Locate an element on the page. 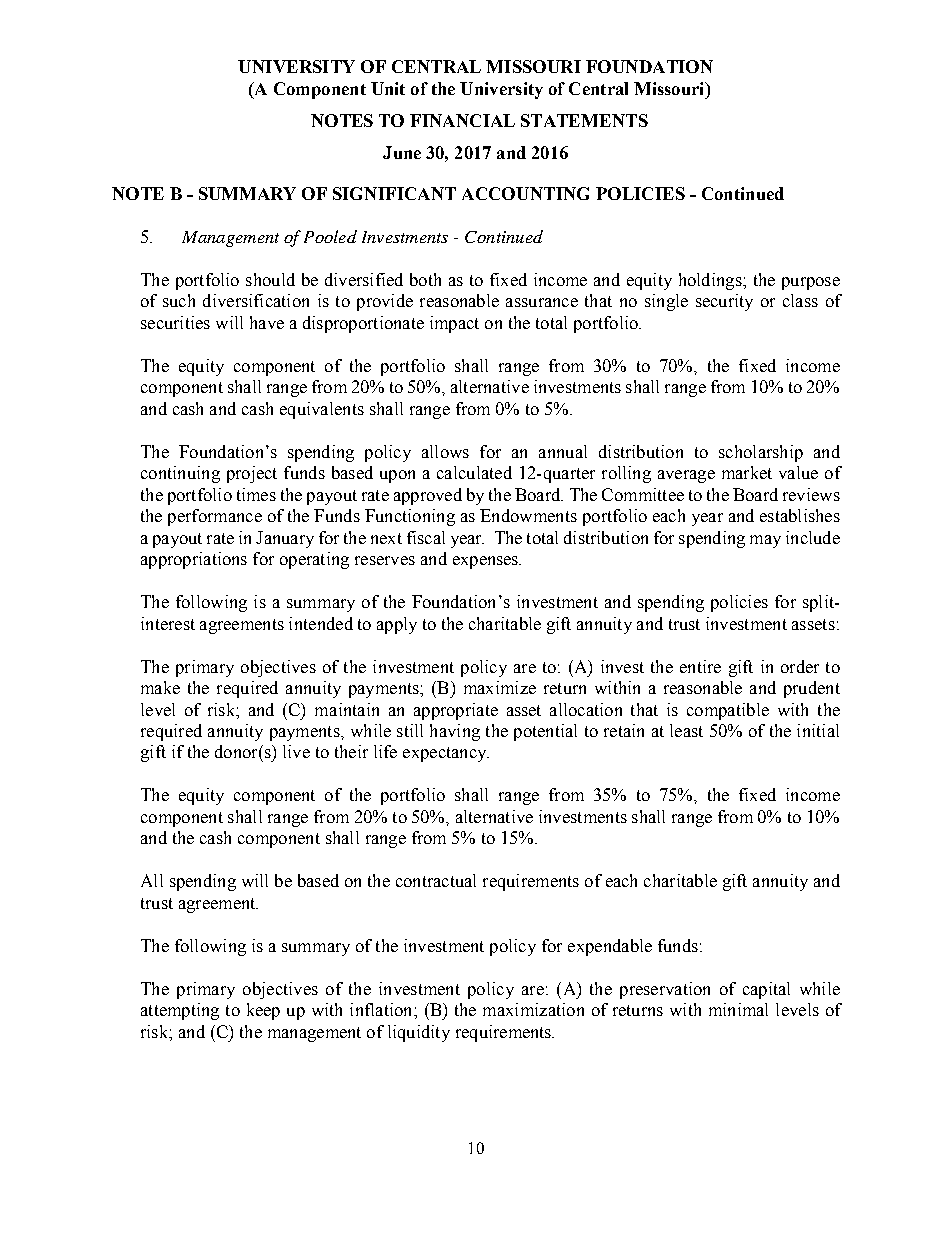  equivalents is located at coordinates (322, 410).
